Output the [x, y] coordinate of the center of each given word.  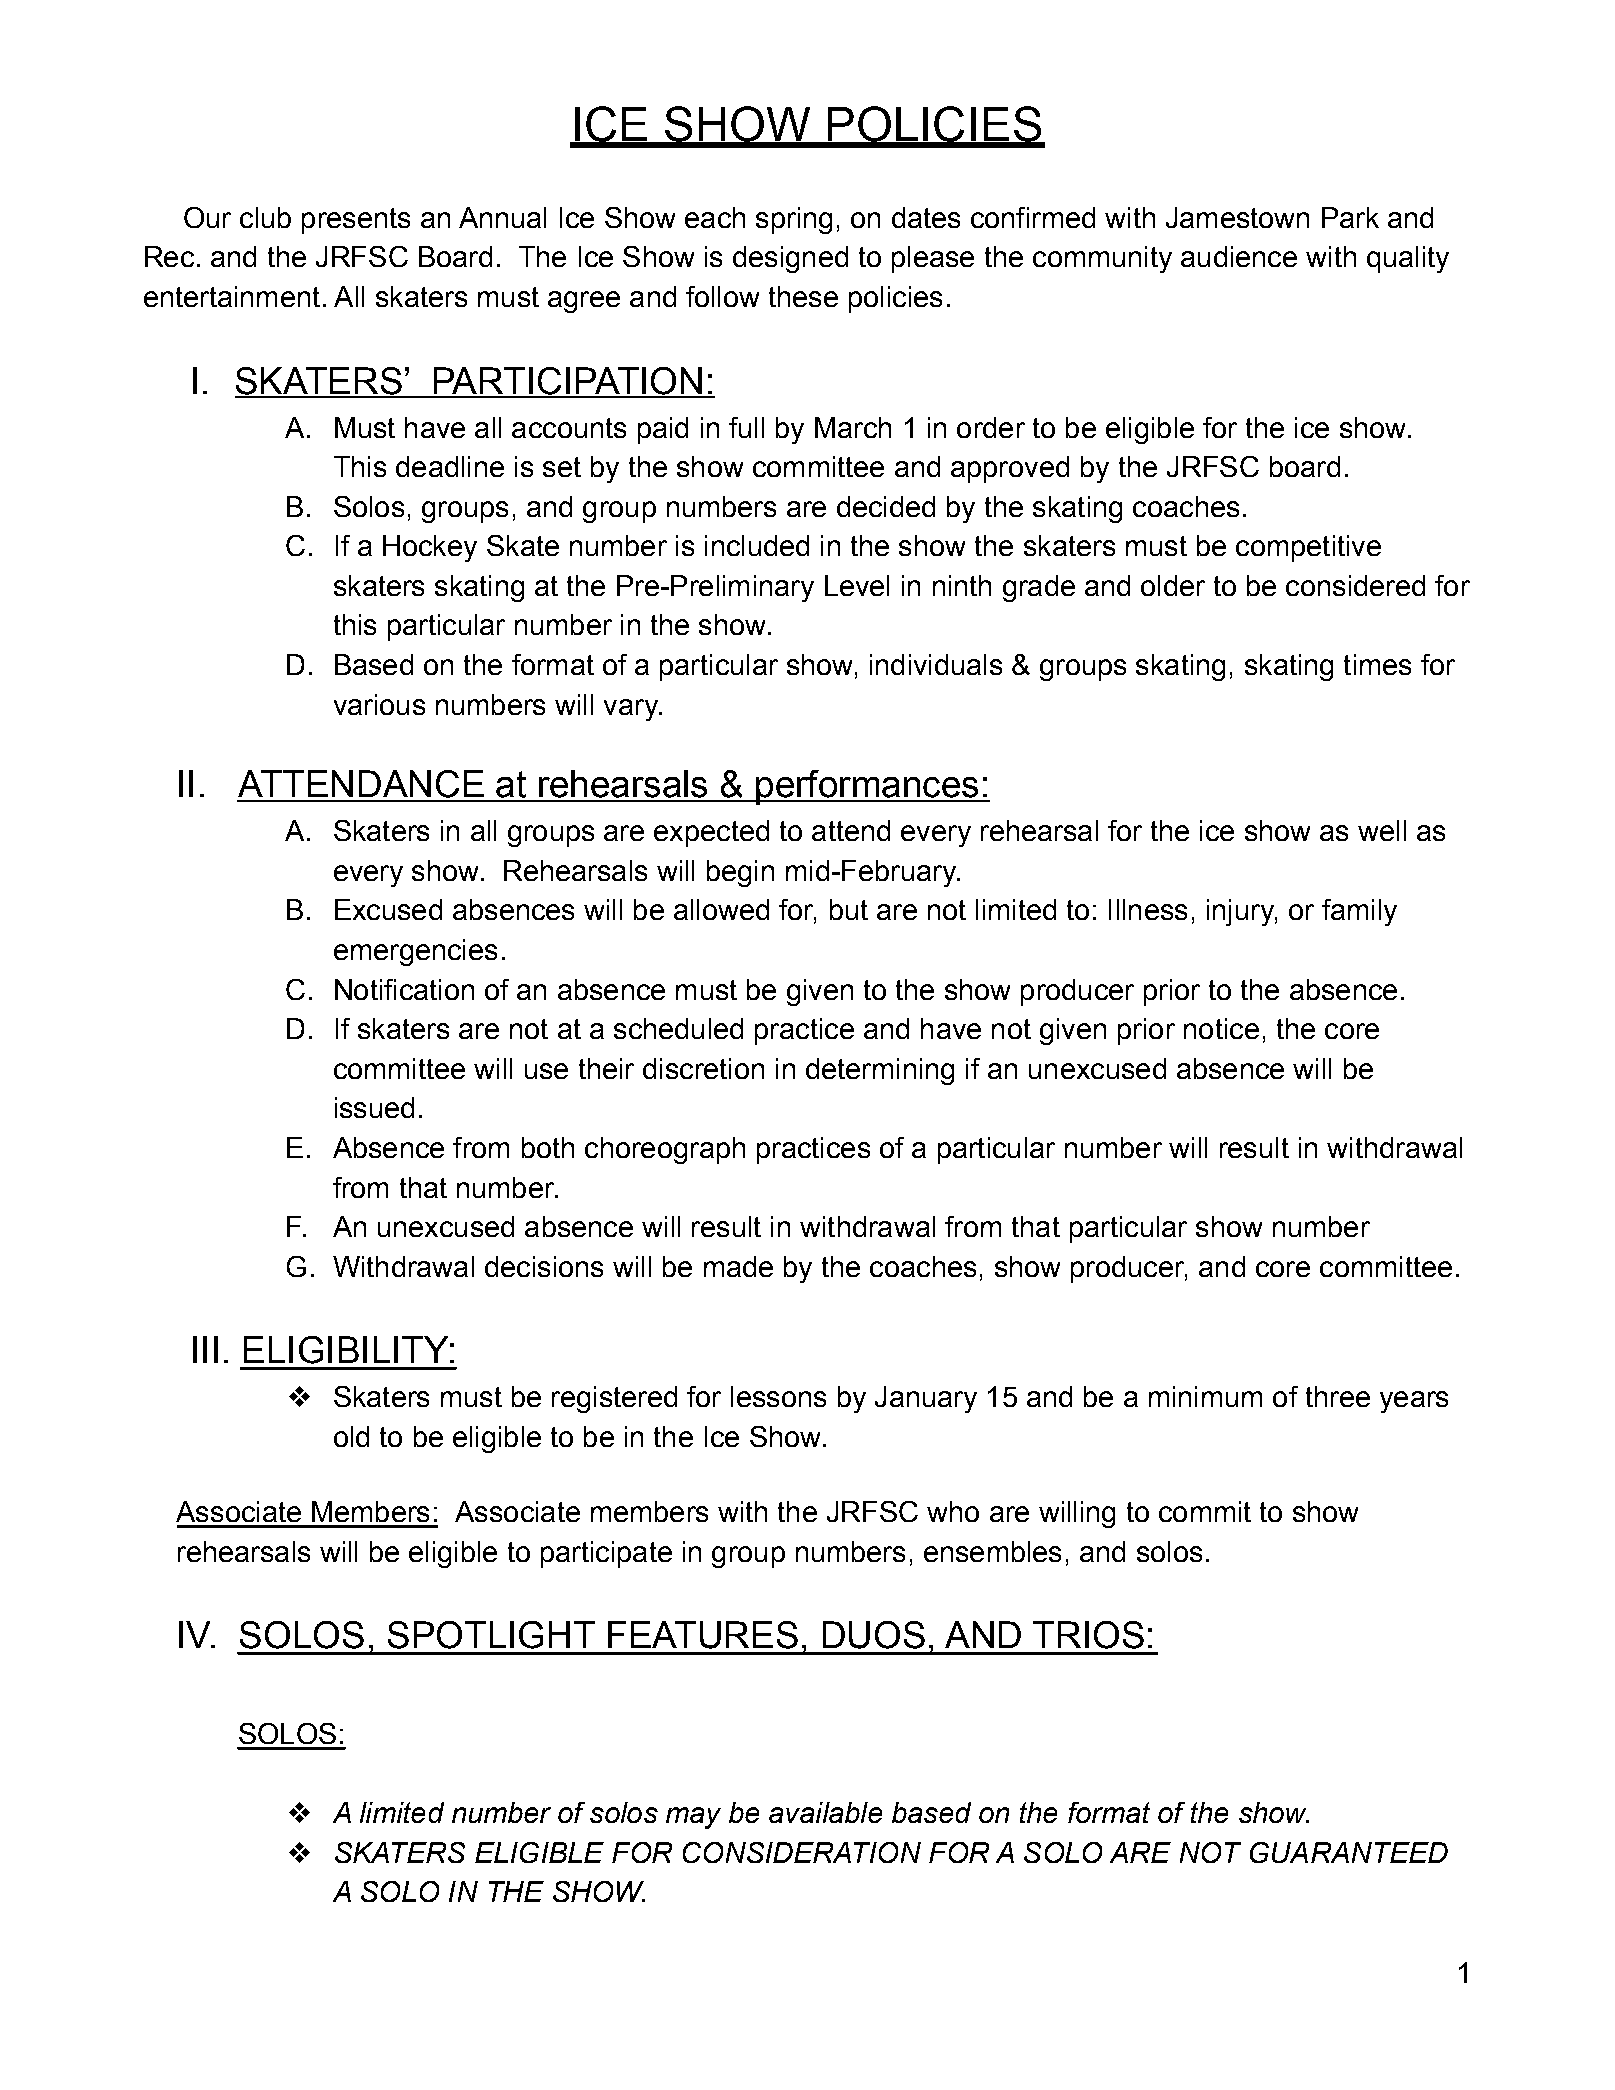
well [1382, 830]
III [205, 1349]
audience [1239, 256]
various [379, 704]
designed [790, 259]
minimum [1205, 1396]
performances [867, 787]
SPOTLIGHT [491, 1635]
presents [356, 221]
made [738, 1266]
